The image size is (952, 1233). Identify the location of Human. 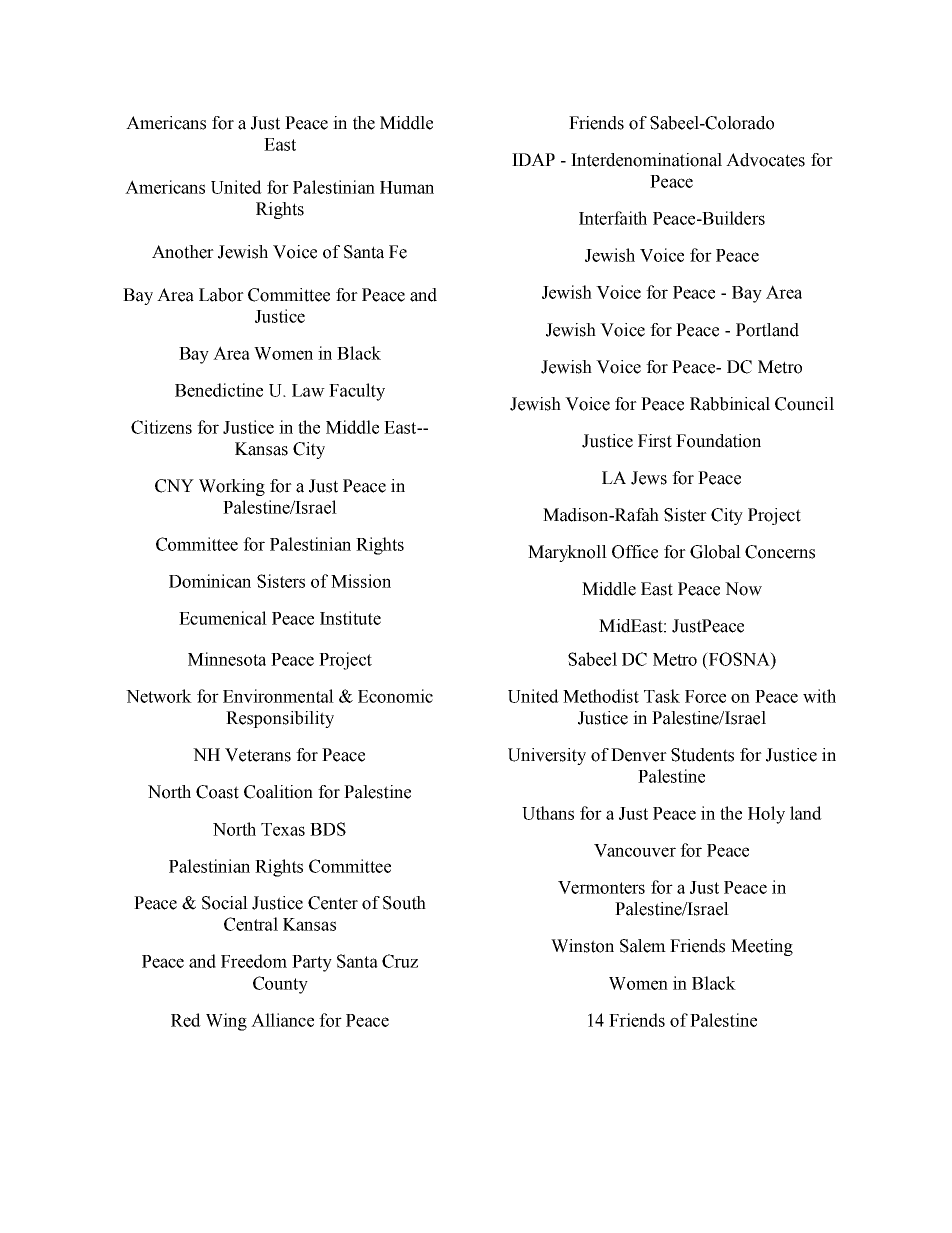
(407, 187).
